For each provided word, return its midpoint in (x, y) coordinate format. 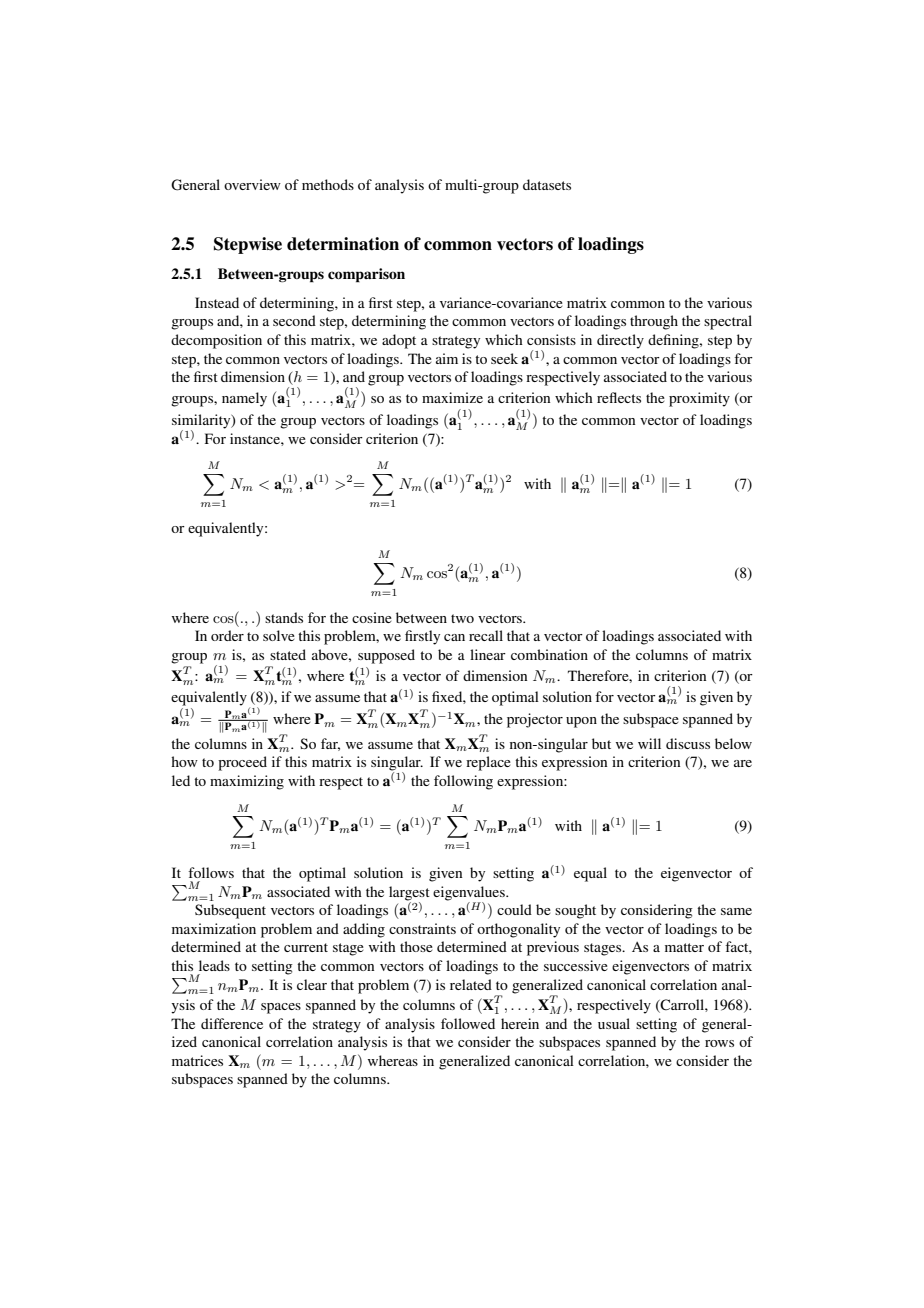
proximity (699, 399)
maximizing (247, 782)
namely (244, 399)
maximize (452, 397)
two (462, 618)
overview (252, 184)
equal (590, 874)
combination (549, 654)
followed (468, 1023)
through (654, 322)
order (227, 635)
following (463, 782)
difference (232, 1023)
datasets (547, 184)
